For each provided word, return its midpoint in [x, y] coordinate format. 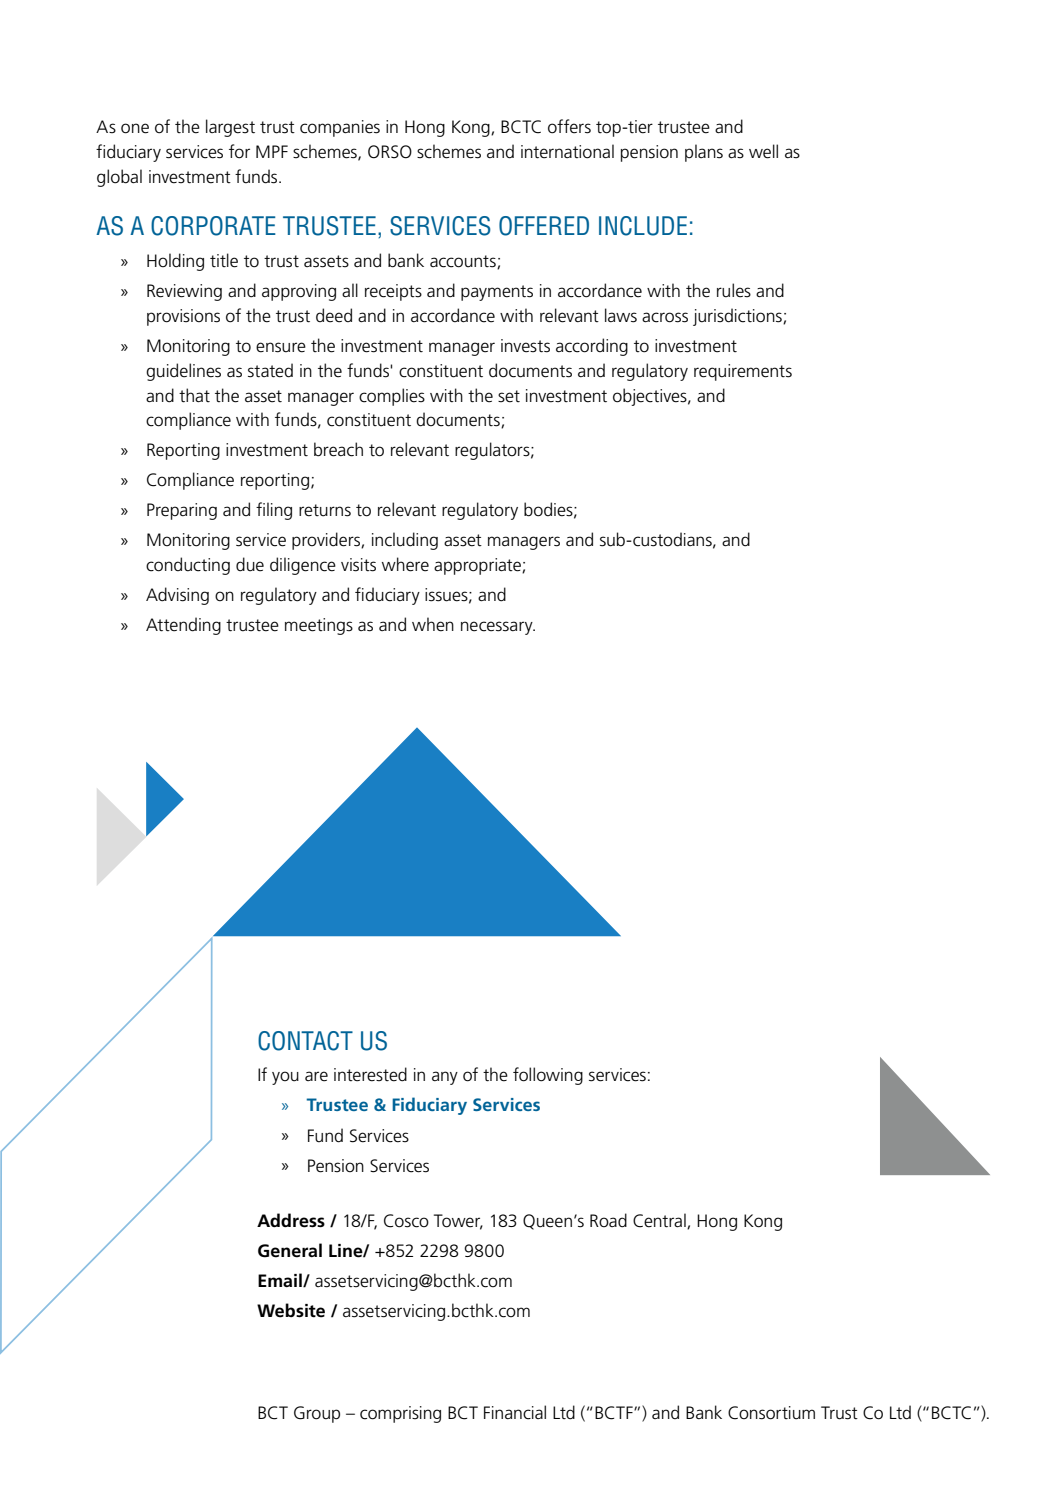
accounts [464, 262]
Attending [183, 626]
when [433, 624]
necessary [498, 628]
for [239, 151]
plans [704, 153]
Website [291, 1310]
